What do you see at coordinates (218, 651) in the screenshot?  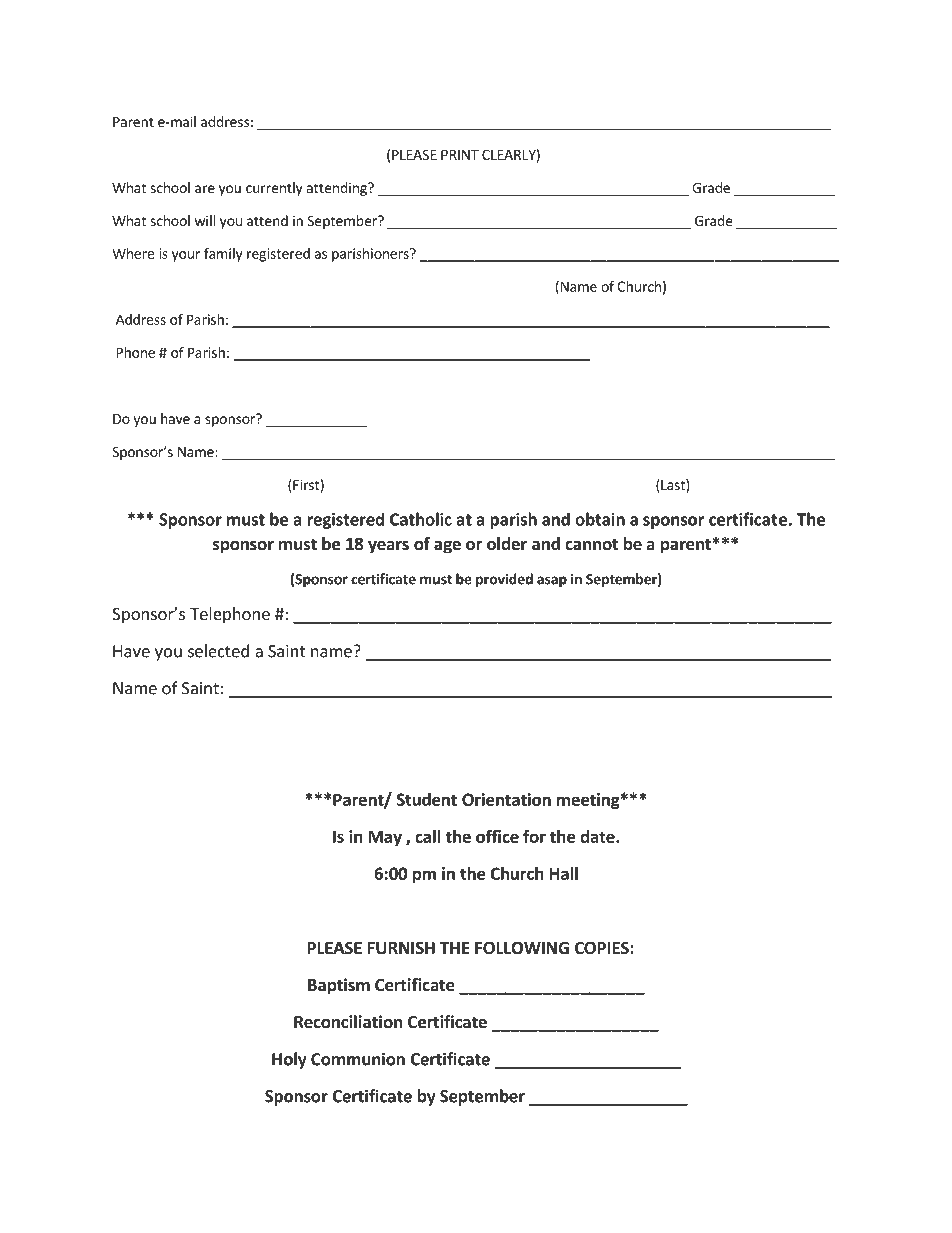 I see `selected` at bounding box center [218, 651].
